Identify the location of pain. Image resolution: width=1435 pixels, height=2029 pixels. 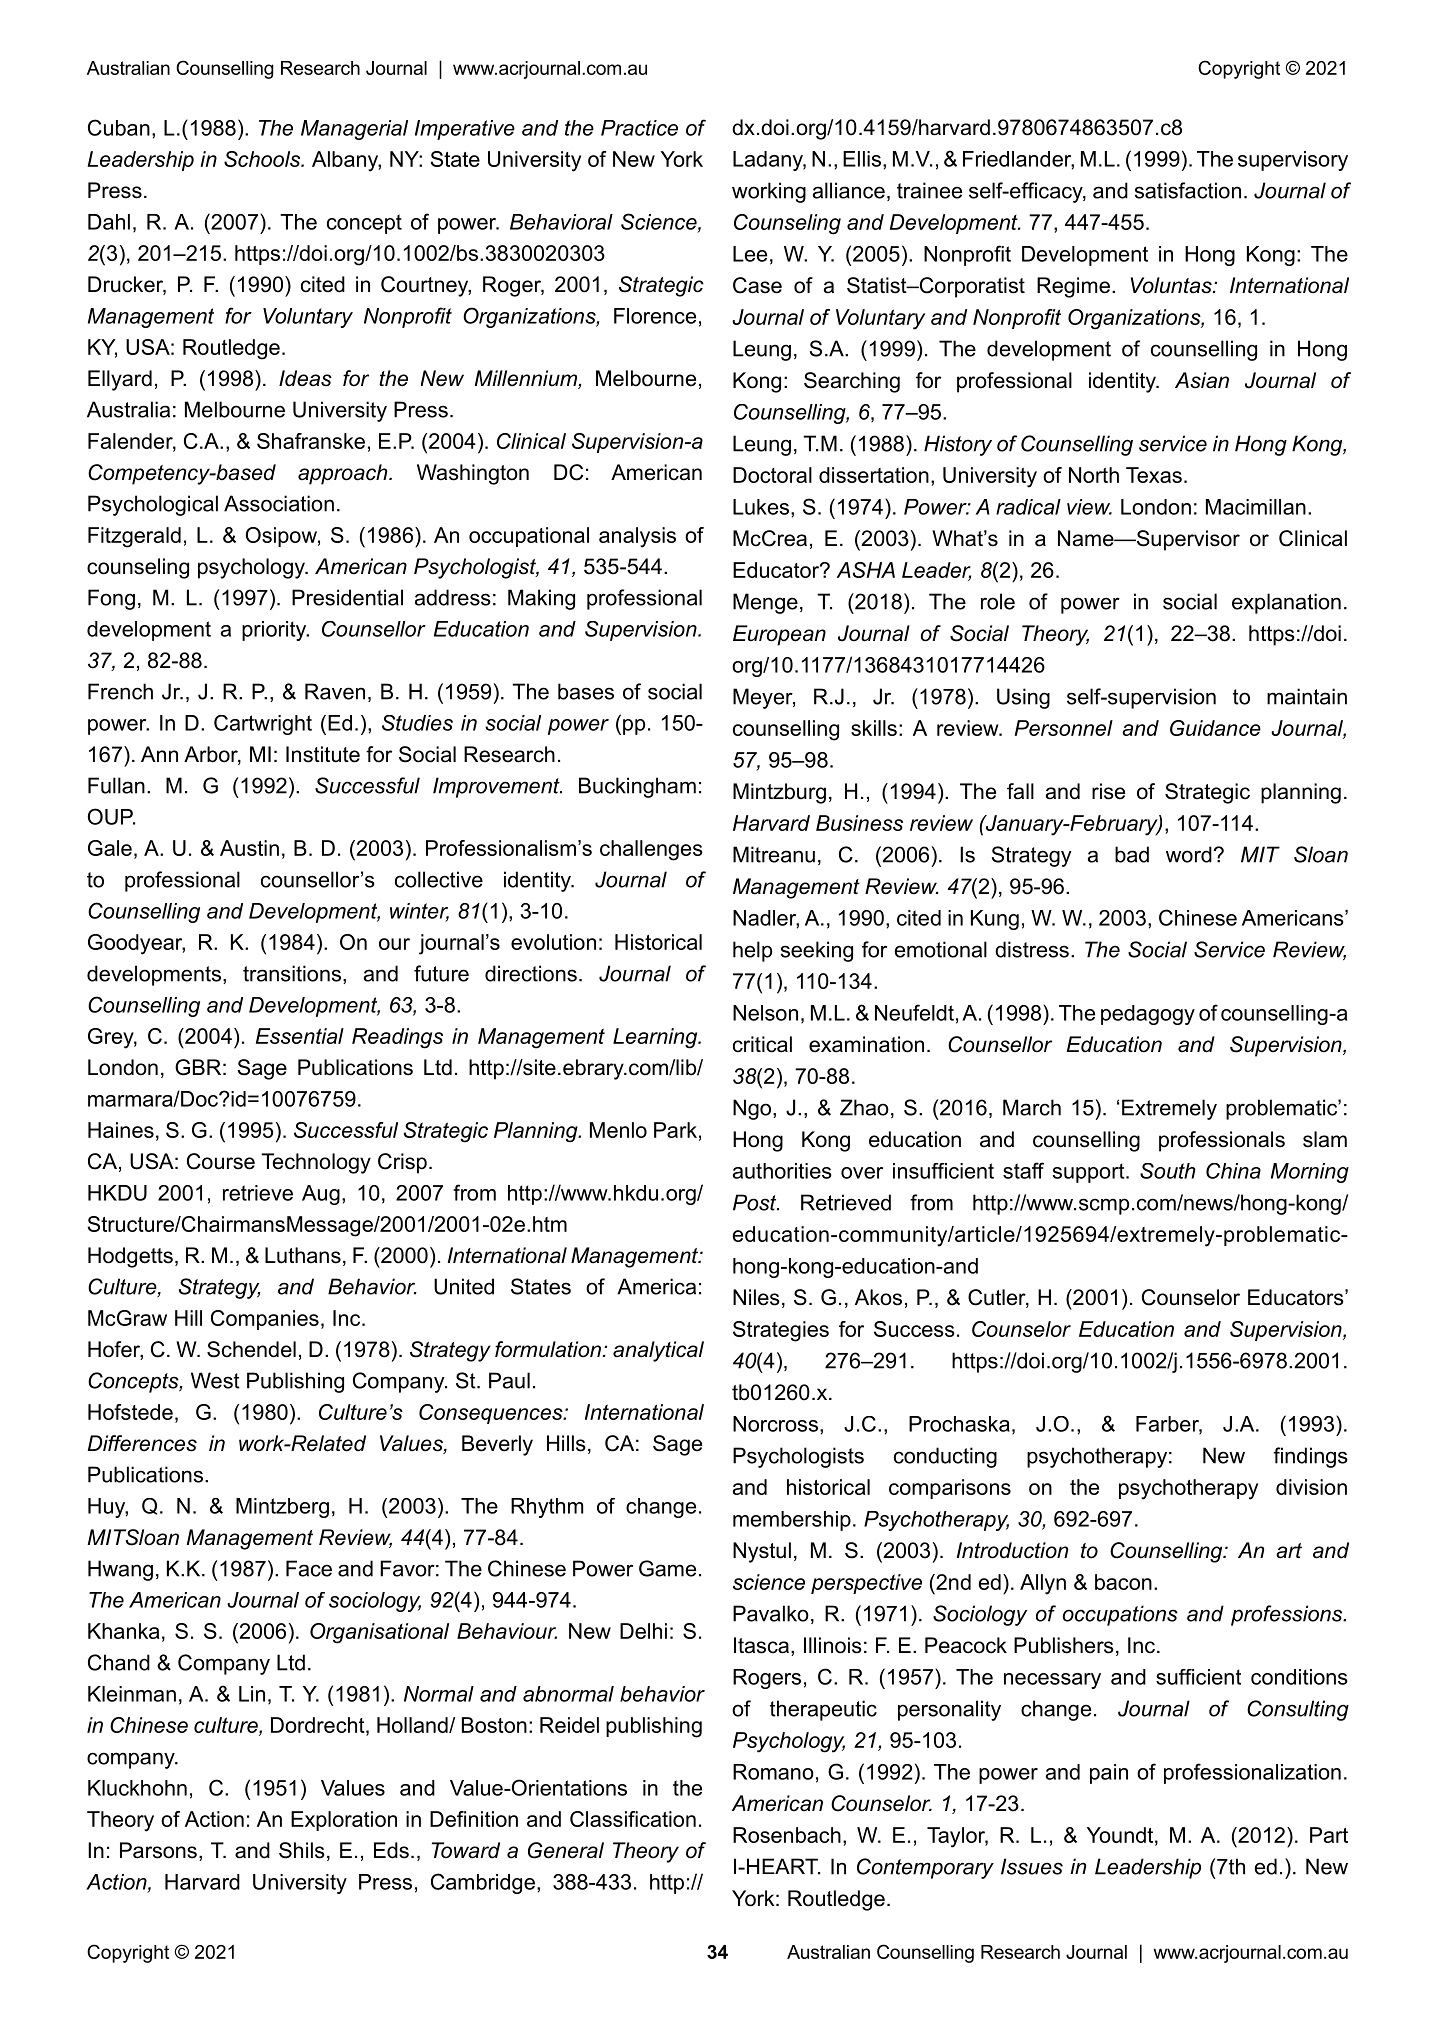
(1109, 1774).
